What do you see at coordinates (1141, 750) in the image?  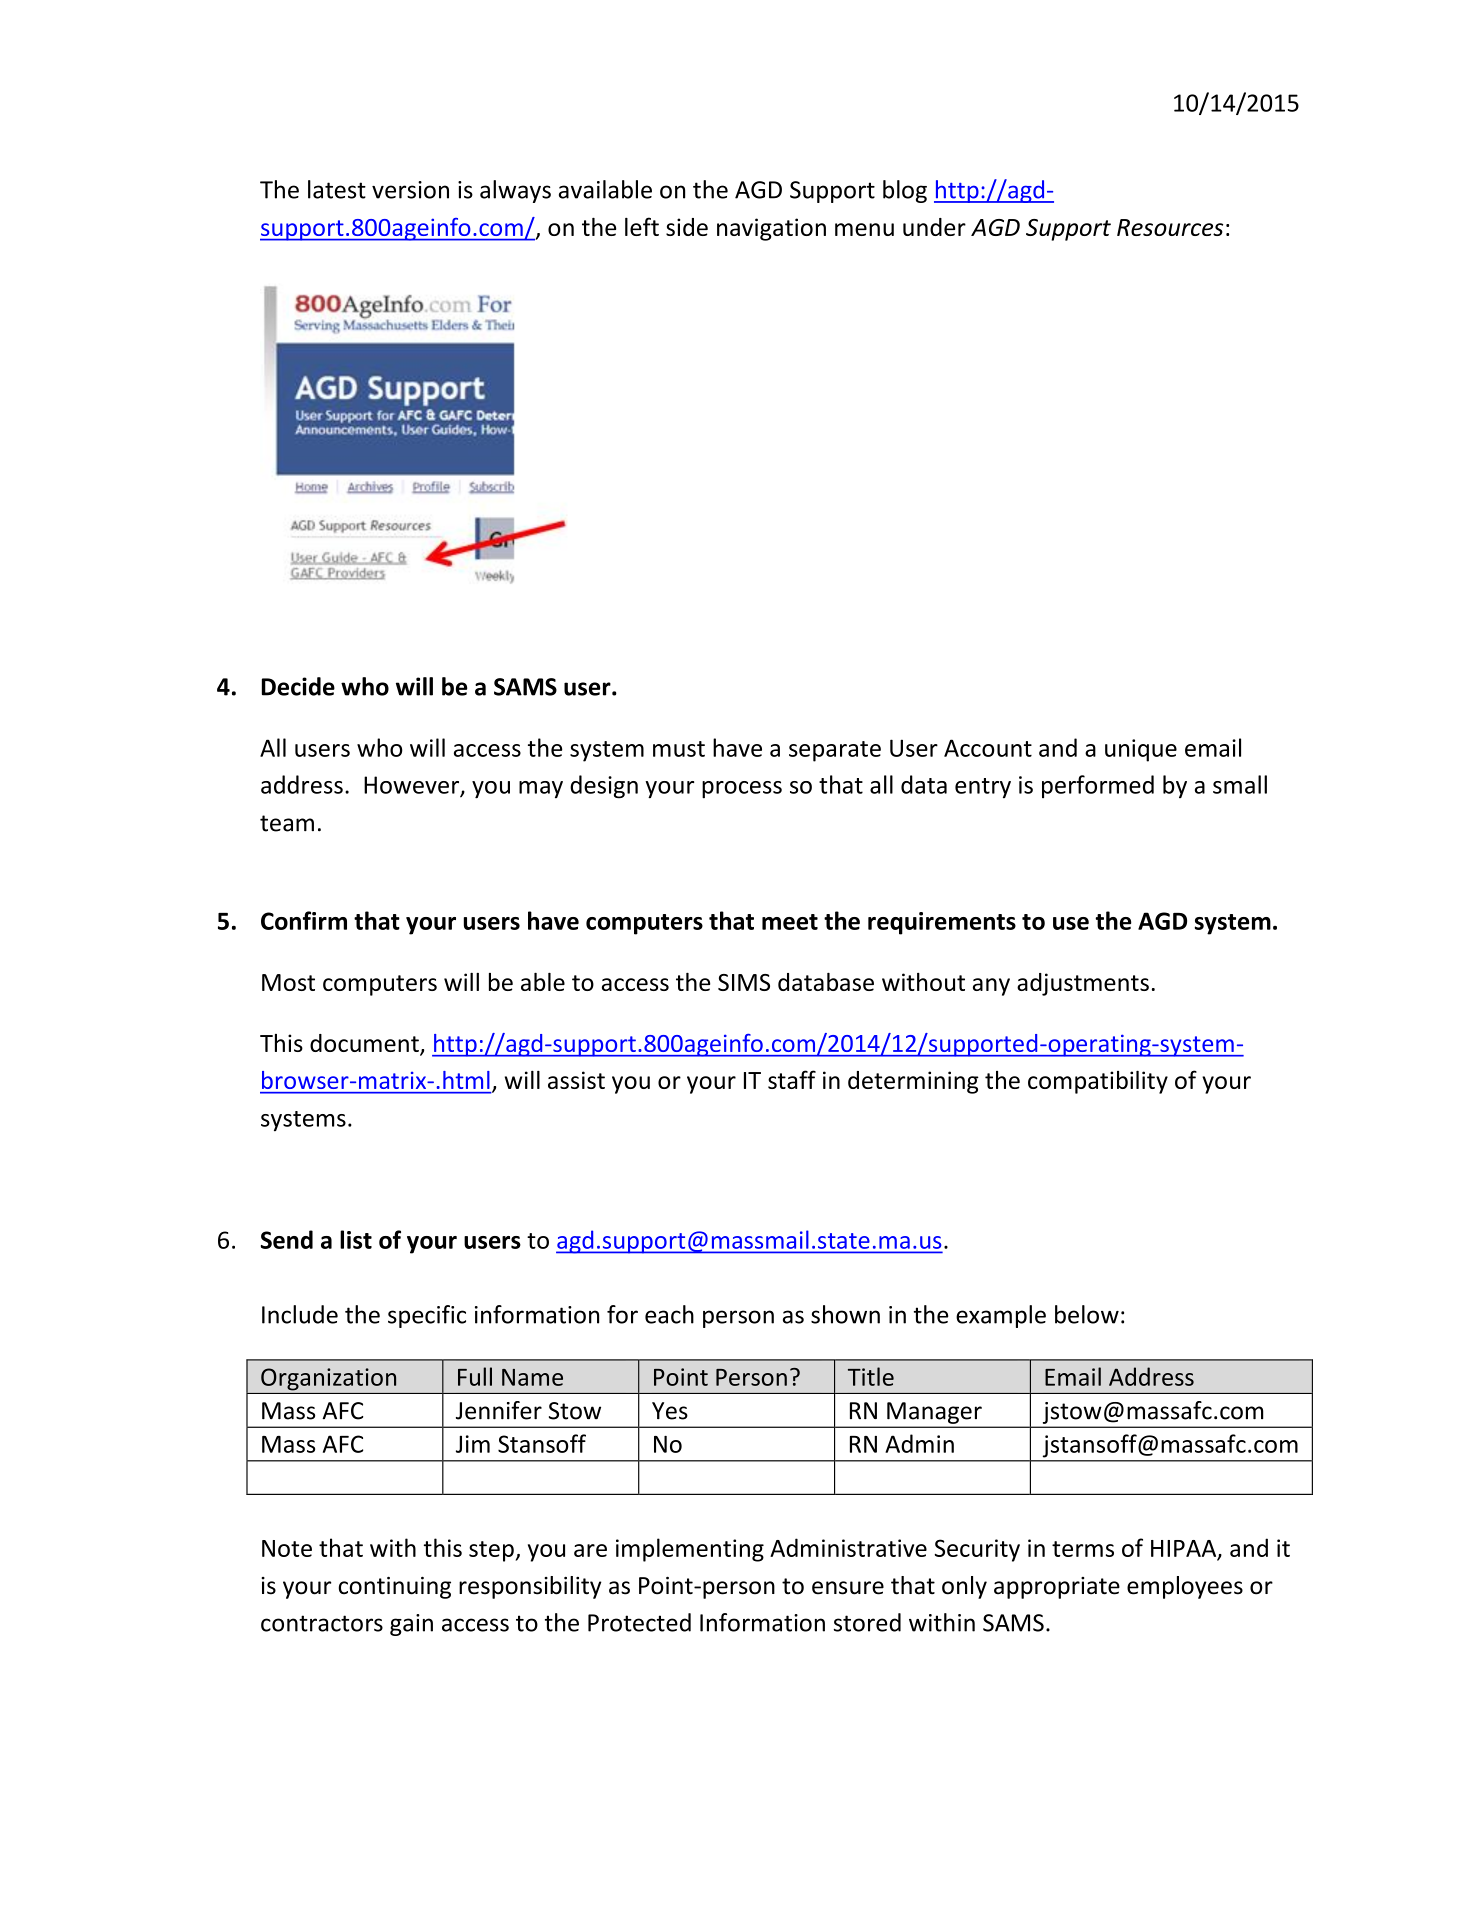 I see `unique` at bounding box center [1141, 750].
